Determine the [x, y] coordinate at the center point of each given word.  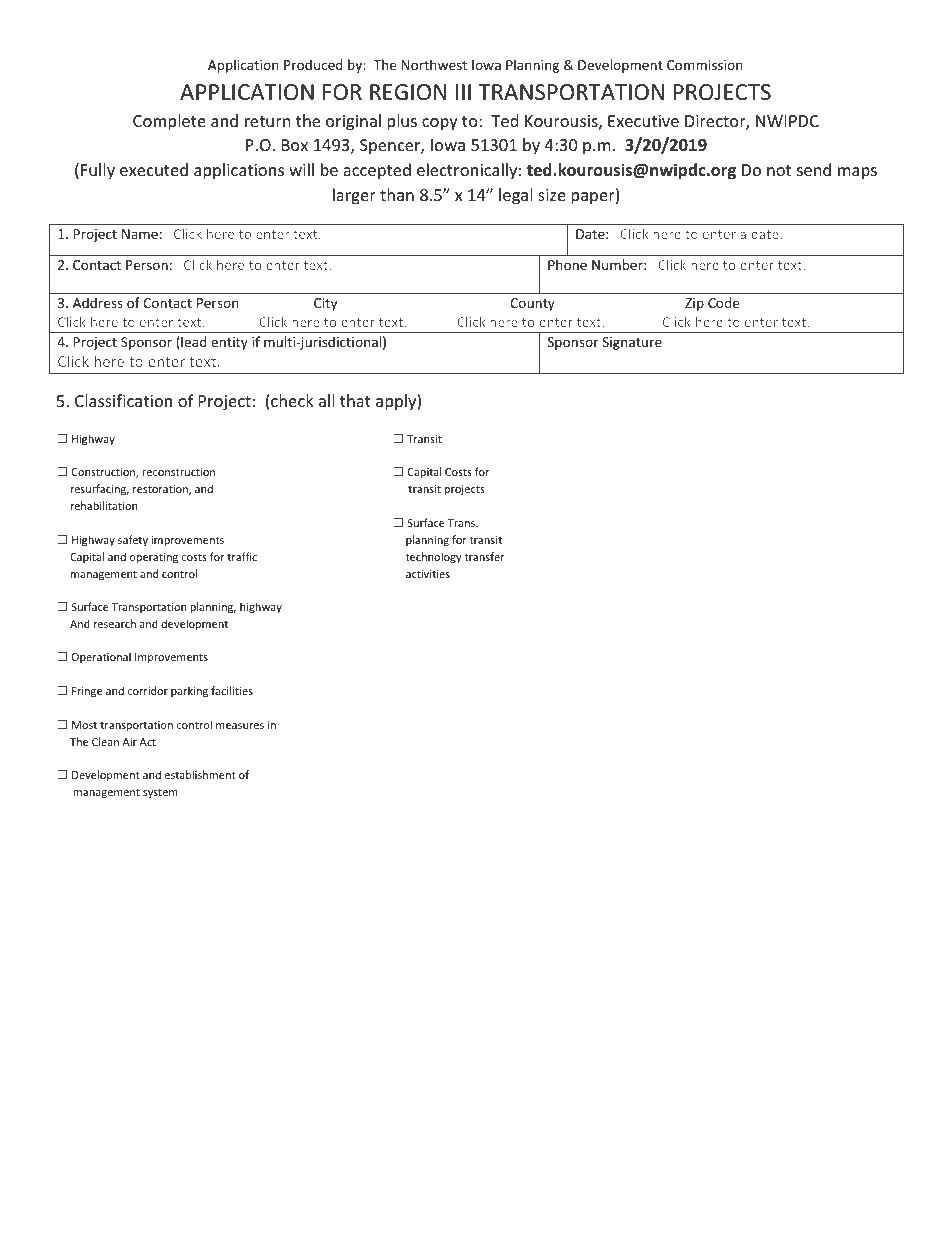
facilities [232, 690]
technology [433, 557]
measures [240, 726]
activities [428, 574]
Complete [169, 122]
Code [723, 302]
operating [154, 558]
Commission [705, 65]
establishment [200, 774]
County [532, 304]
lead [193, 343]
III [463, 92]
